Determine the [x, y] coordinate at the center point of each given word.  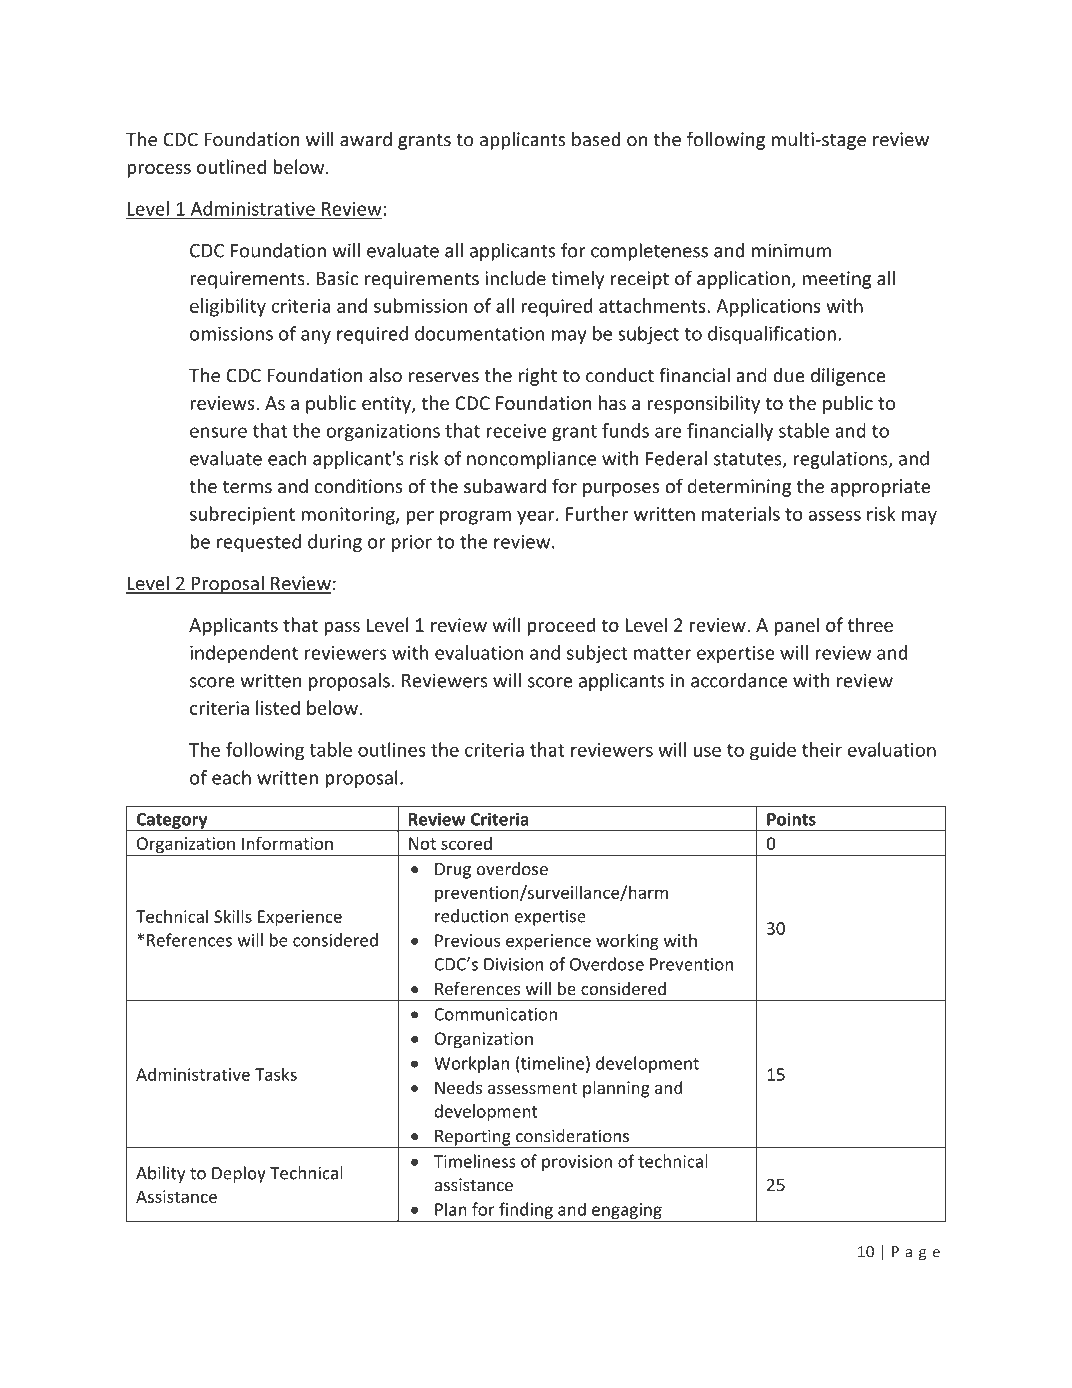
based [596, 139]
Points [791, 819]
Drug [453, 871]
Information [287, 843]
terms [247, 486]
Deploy [239, 1174]
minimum [791, 250]
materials [741, 513]
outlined [231, 166]
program [475, 517]
